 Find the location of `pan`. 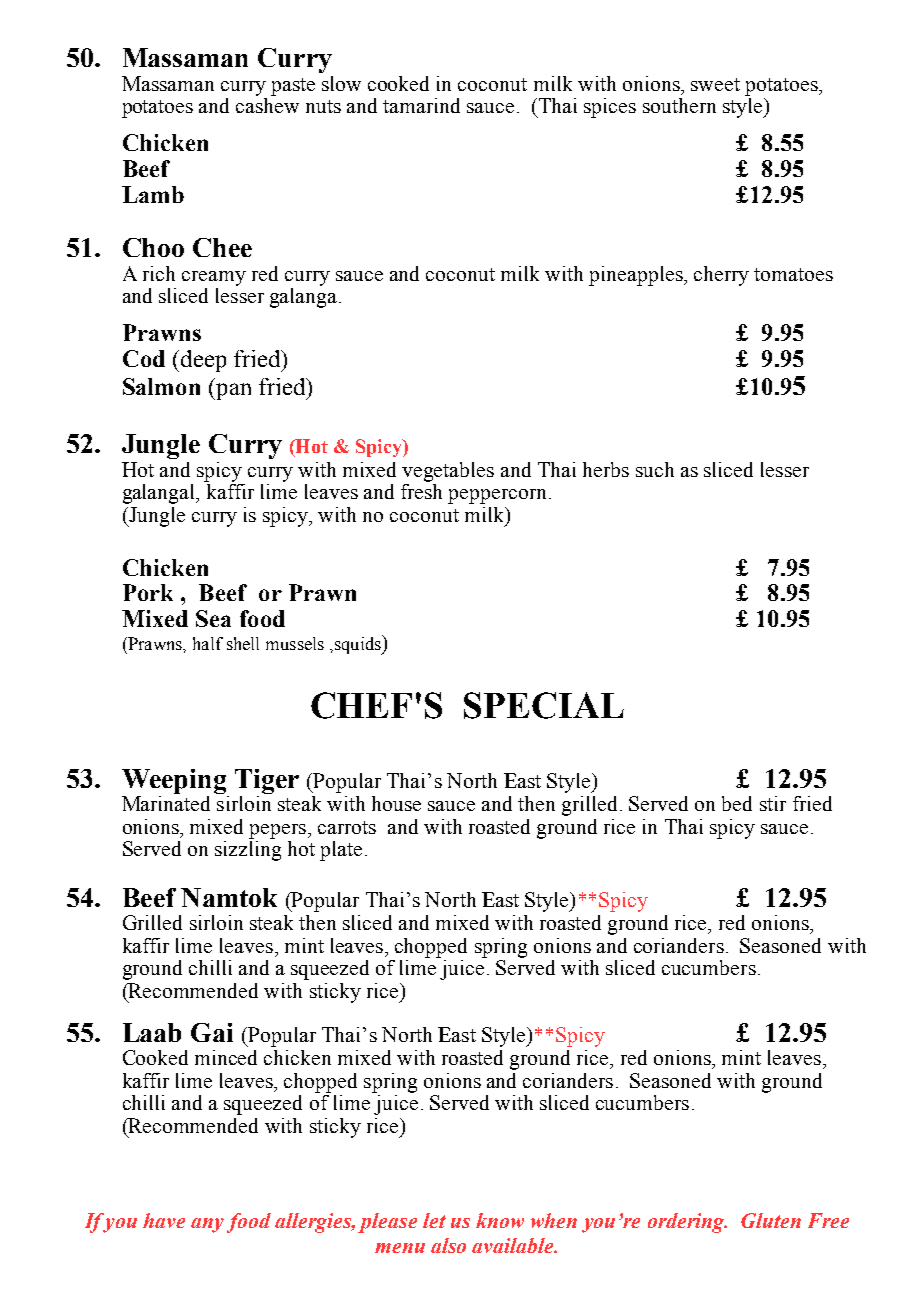

pan is located at coordinates (232, 391).
